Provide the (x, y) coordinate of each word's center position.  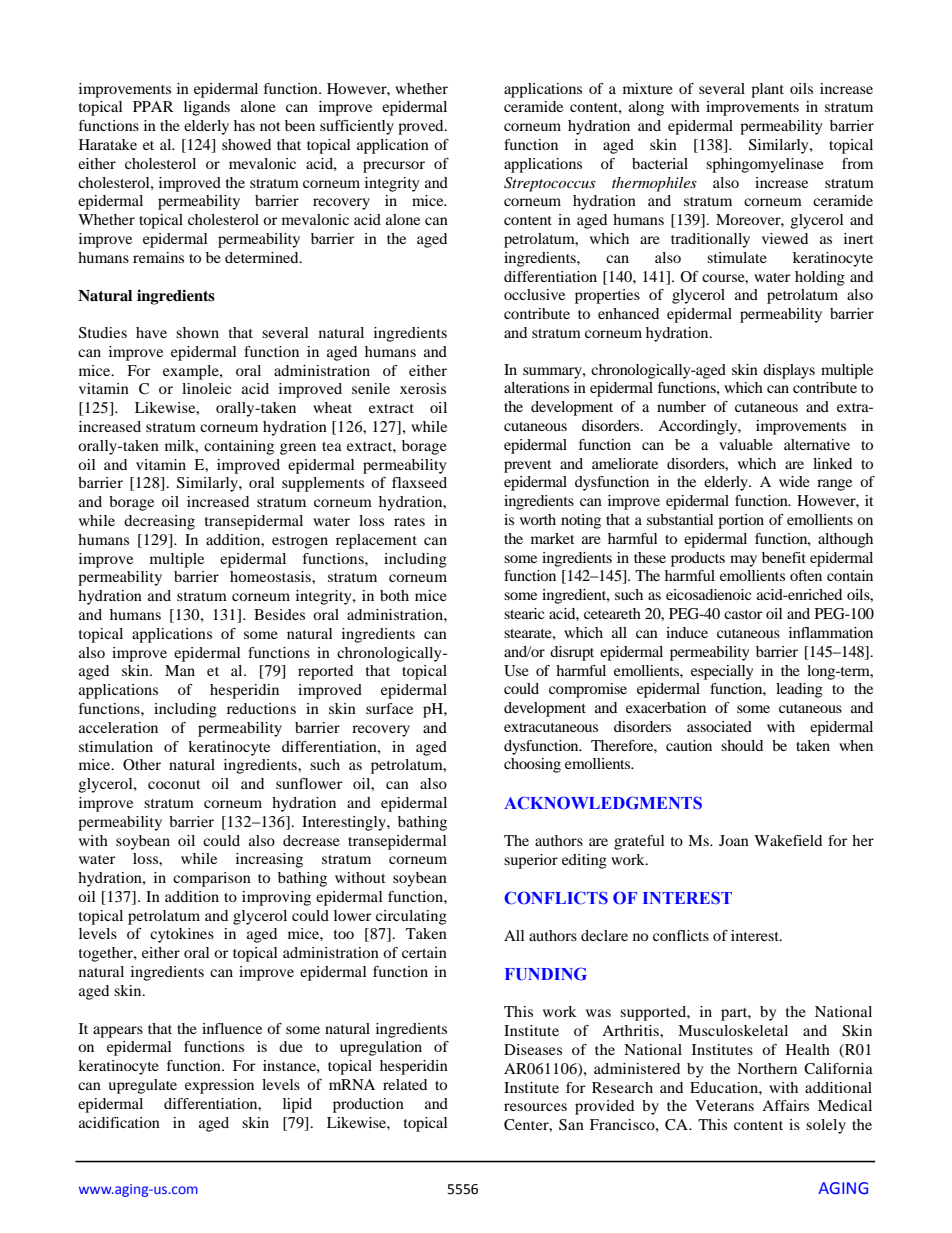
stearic (524, 613)
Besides (279, 614)
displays (789, 371)
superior (531, 861)
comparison (212, 879)
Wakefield (788, 840)
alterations (536, 387)
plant (767, 90)
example (192, 372)
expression (219, 1086)
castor (743, 614)
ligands (207, 108)
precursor (394, 167)
